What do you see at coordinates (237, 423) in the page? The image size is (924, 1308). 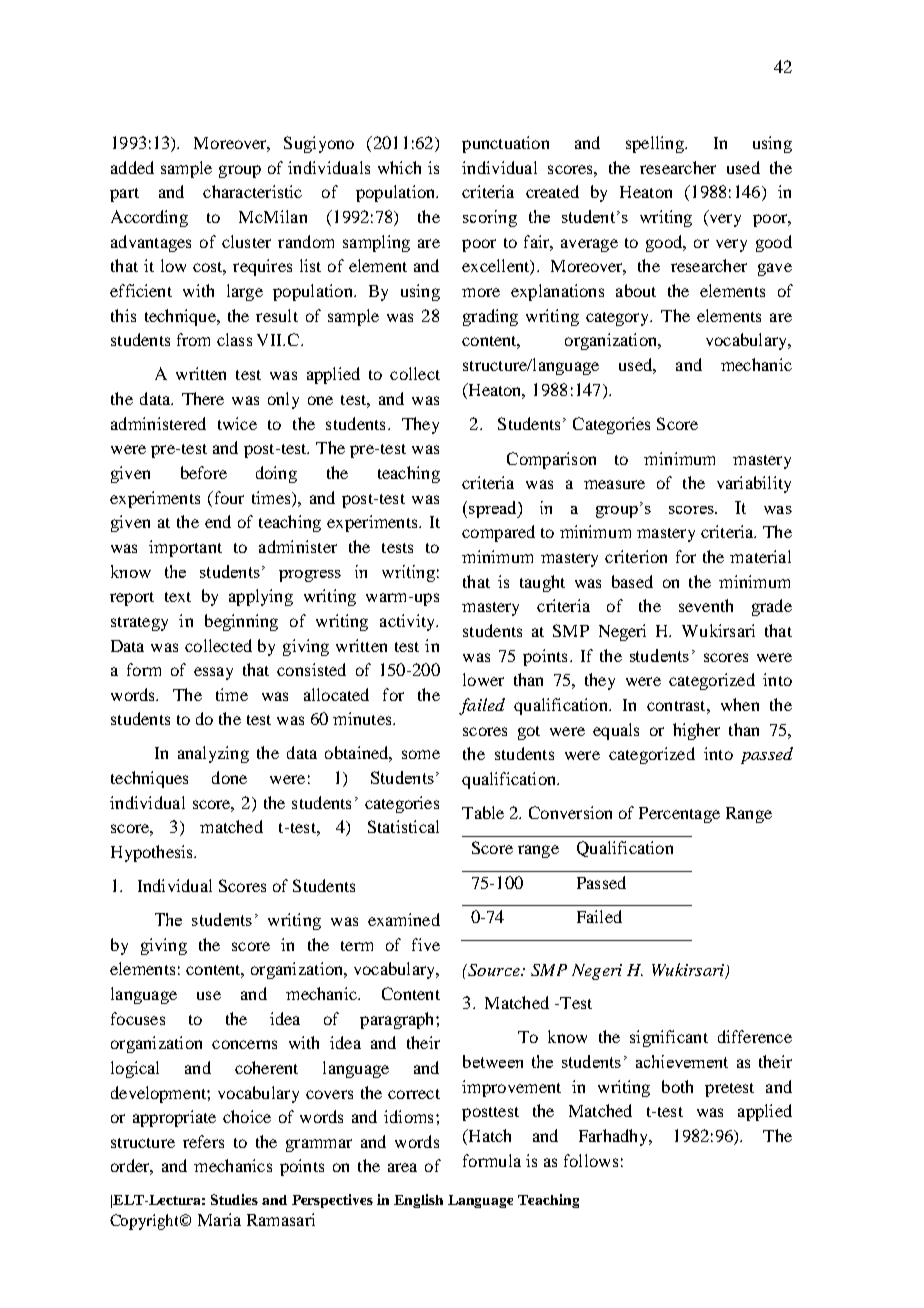 I see `twice` at bounding box center [237, 423].
